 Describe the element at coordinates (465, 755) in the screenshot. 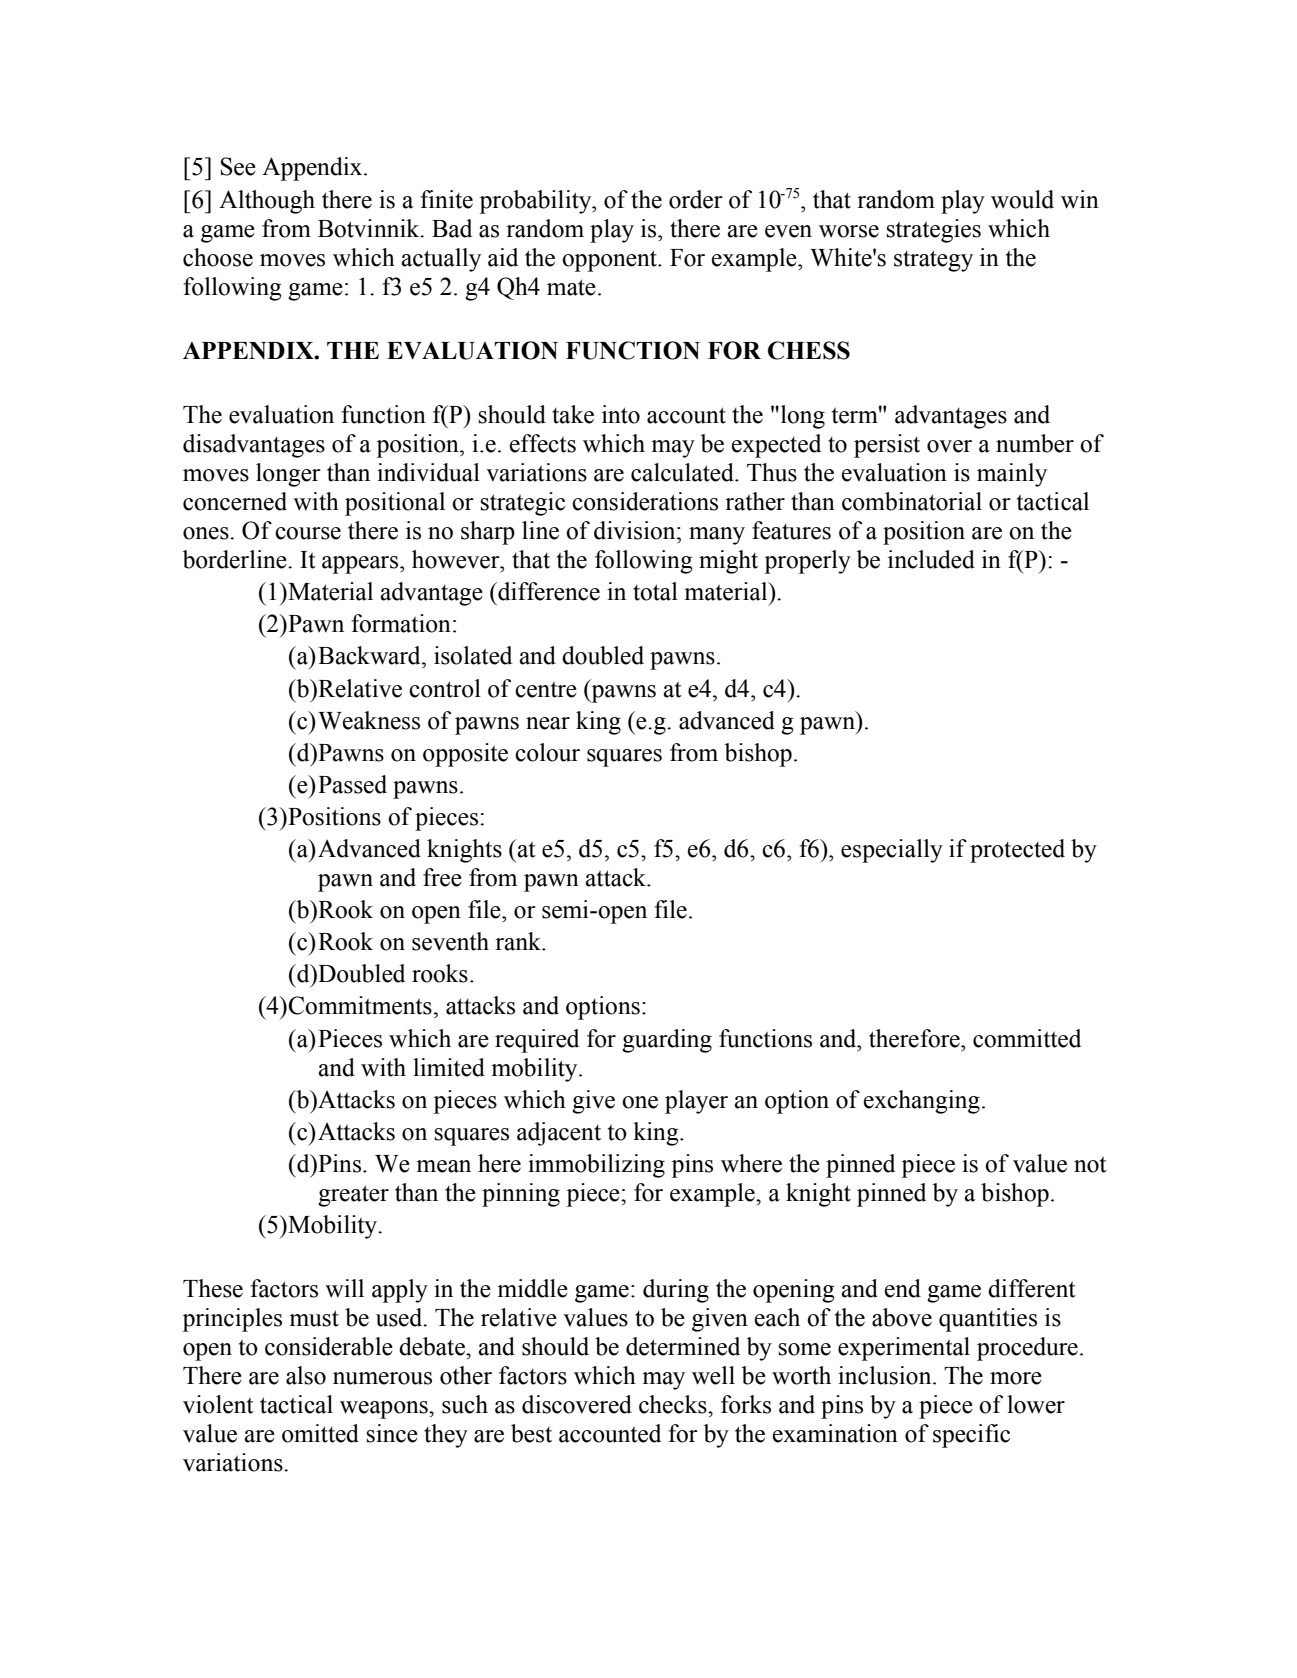

I see `opposite` at that location.
